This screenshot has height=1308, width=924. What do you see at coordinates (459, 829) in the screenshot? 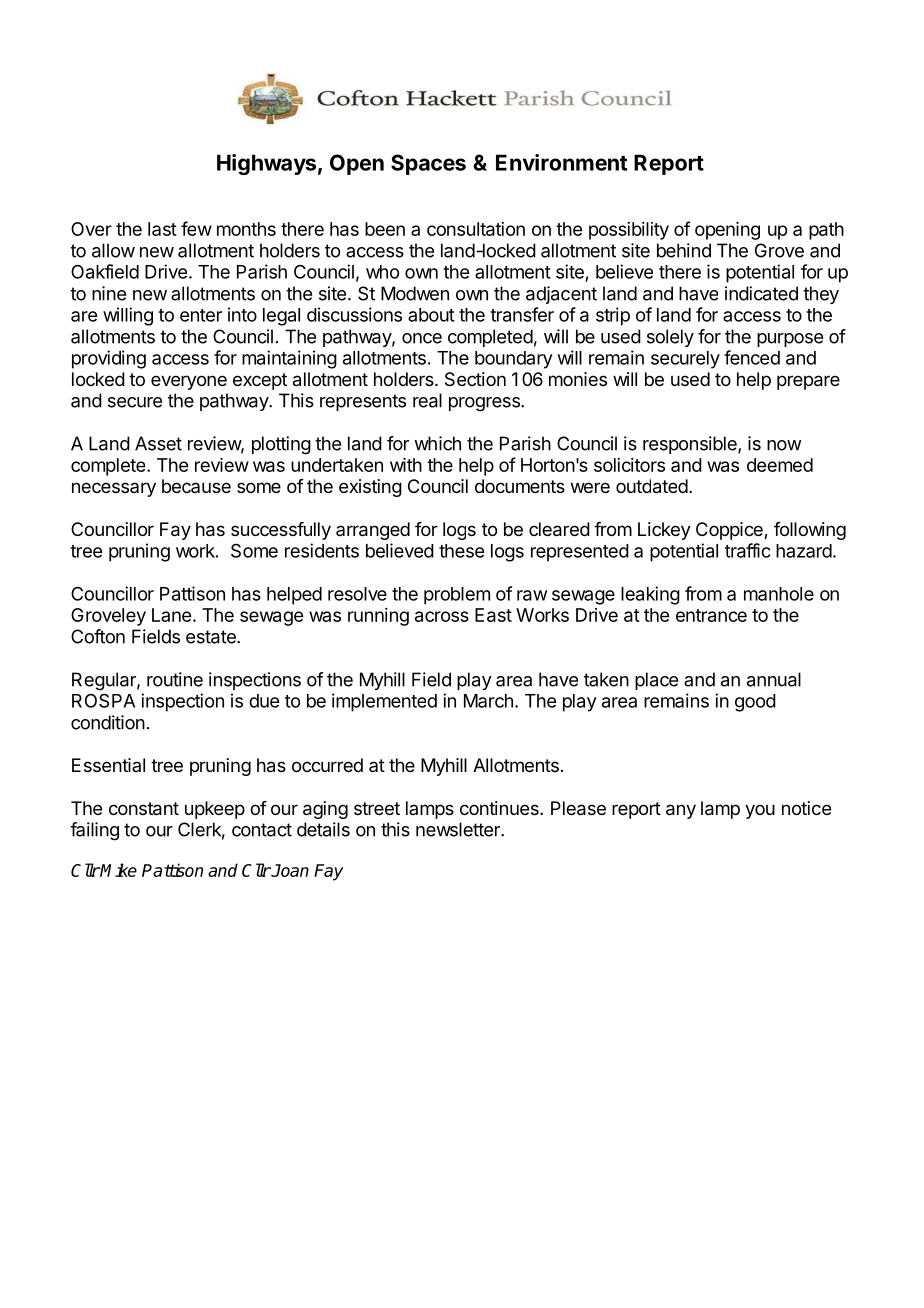
I see `newsletter` at bounding box center [459, 829].
